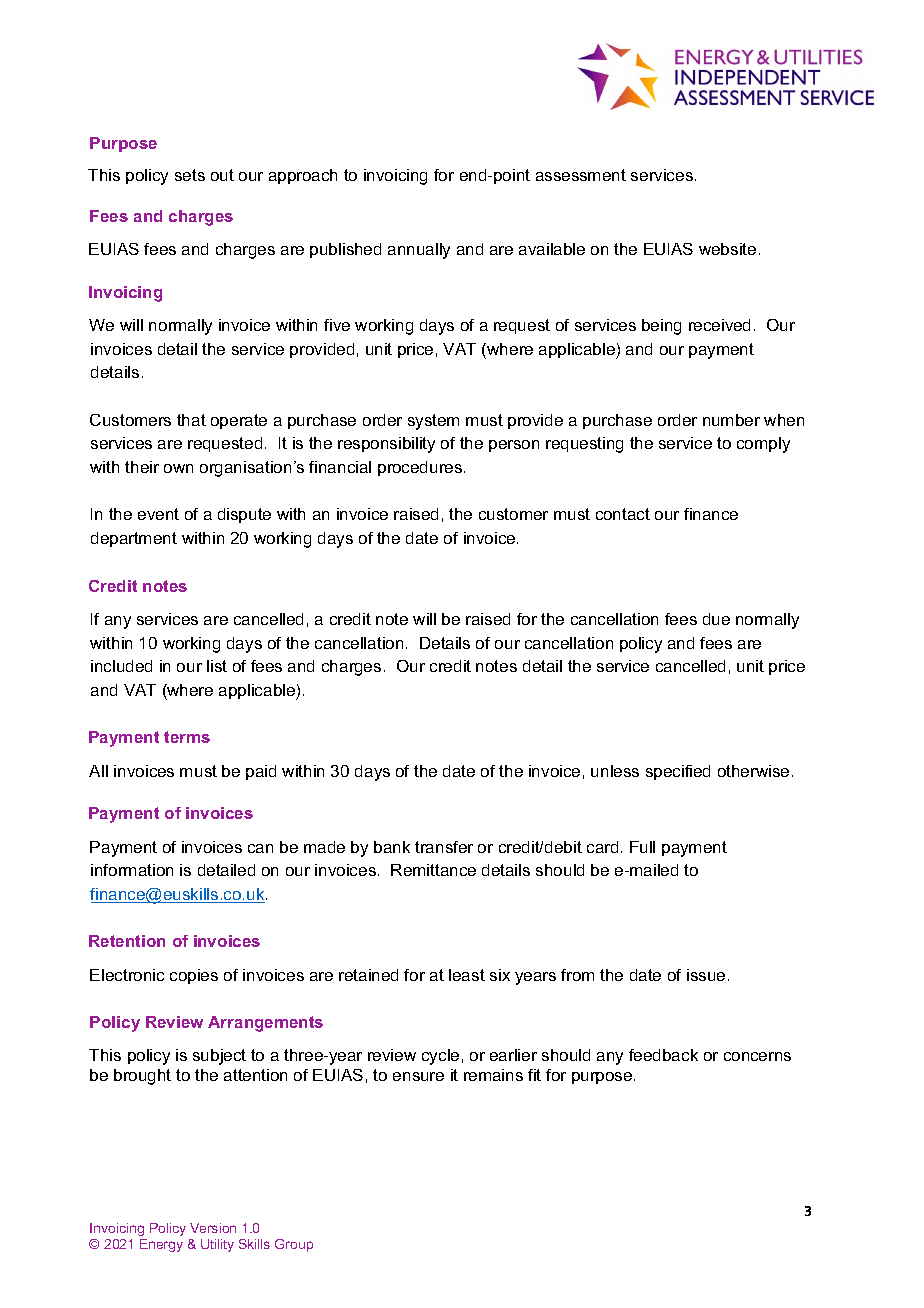 This screenshot has height=1308, width=924. What do you see at coordinates (294, 1245) in the screenshot?
I see `Group` at bounding box center [294, 1245].
